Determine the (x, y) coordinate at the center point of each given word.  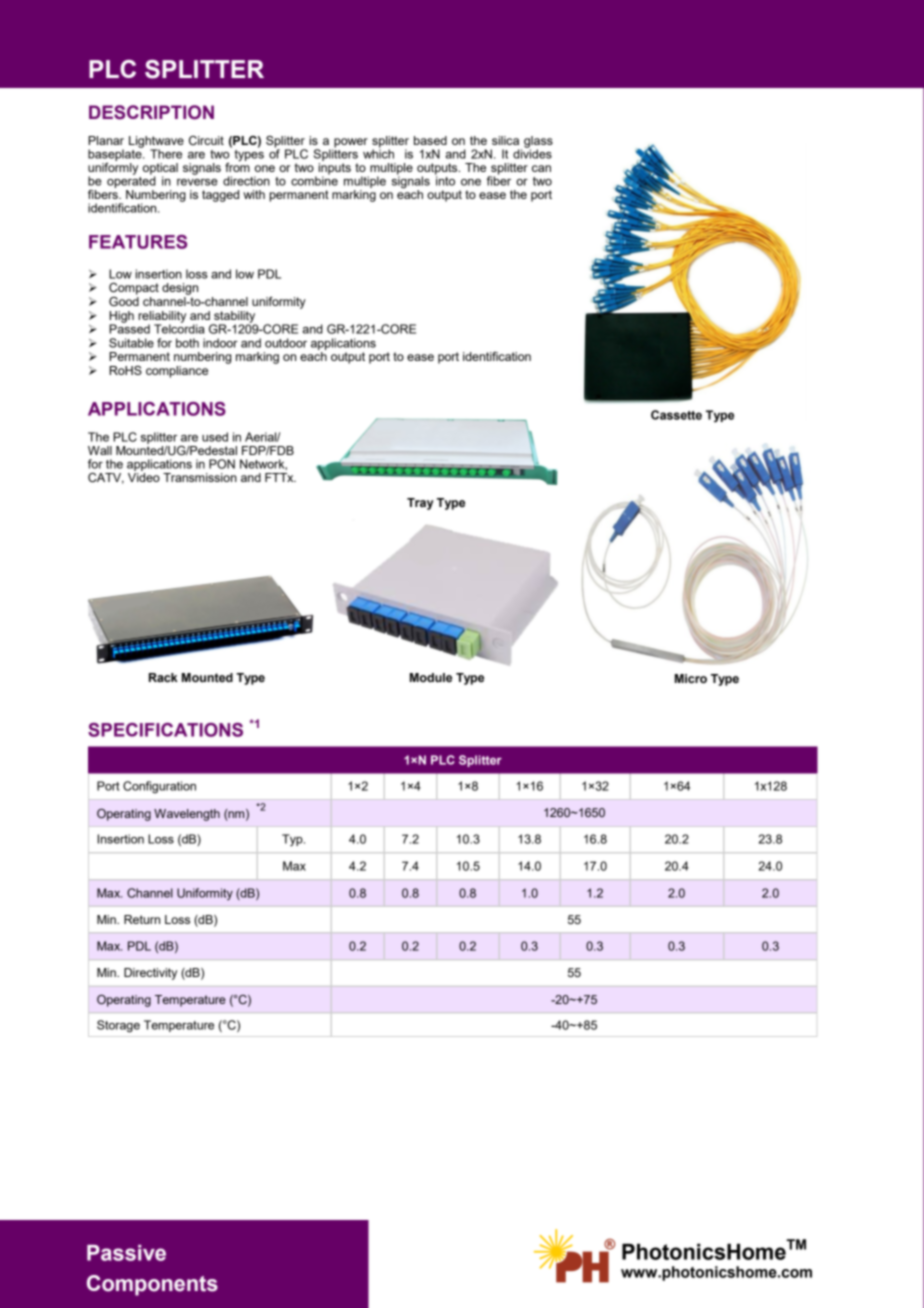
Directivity (150, 974)
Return (142, 919)
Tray (420, 504)
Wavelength (187, 815)
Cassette (676, 415)
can (541, 168)
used (215, 437)
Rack (163, 678)
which (378, 153)
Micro (691, 679)
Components (152, 1285)
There (166, 154)
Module (431, 677)
